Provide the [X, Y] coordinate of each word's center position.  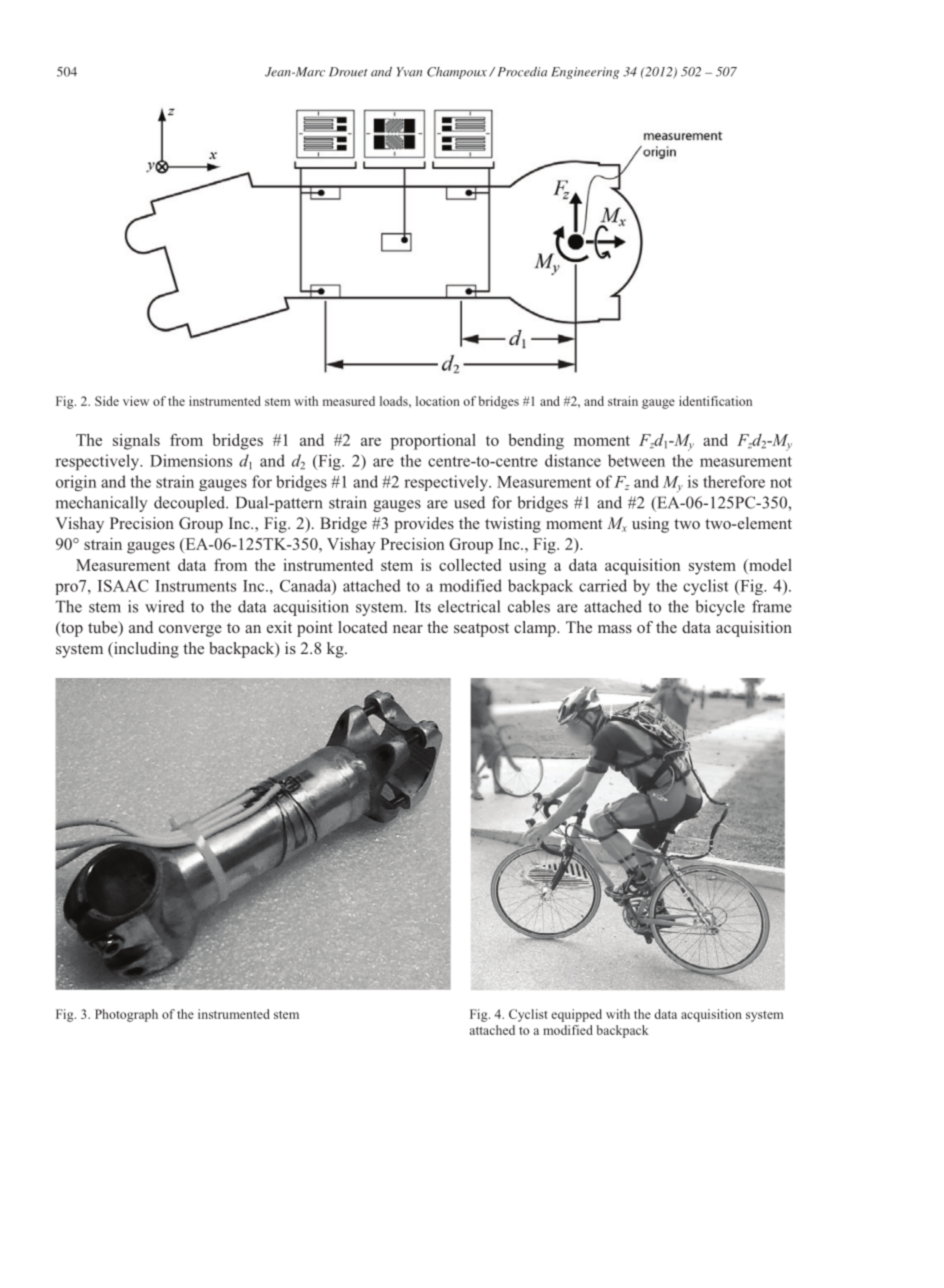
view [136, 401]
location [438, 401]
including [145, 650]
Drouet [348, 72]
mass [615, 629]
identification [715, 401]
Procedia [522, 72]
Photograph [126, 1015]
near [408, 629]
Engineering [585, 73]
